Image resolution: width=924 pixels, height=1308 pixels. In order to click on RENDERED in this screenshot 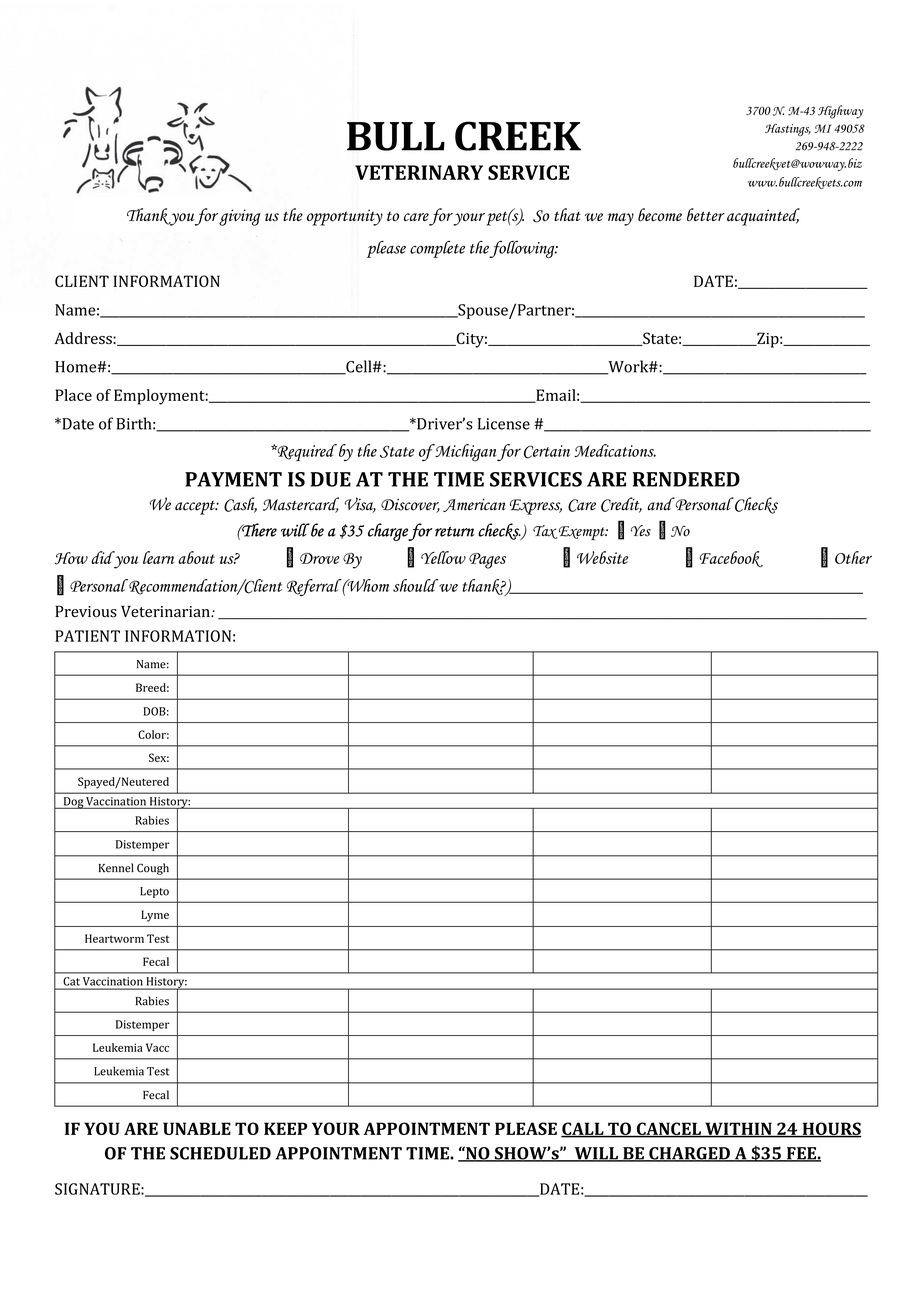, I will do `click(686, 479)`.
